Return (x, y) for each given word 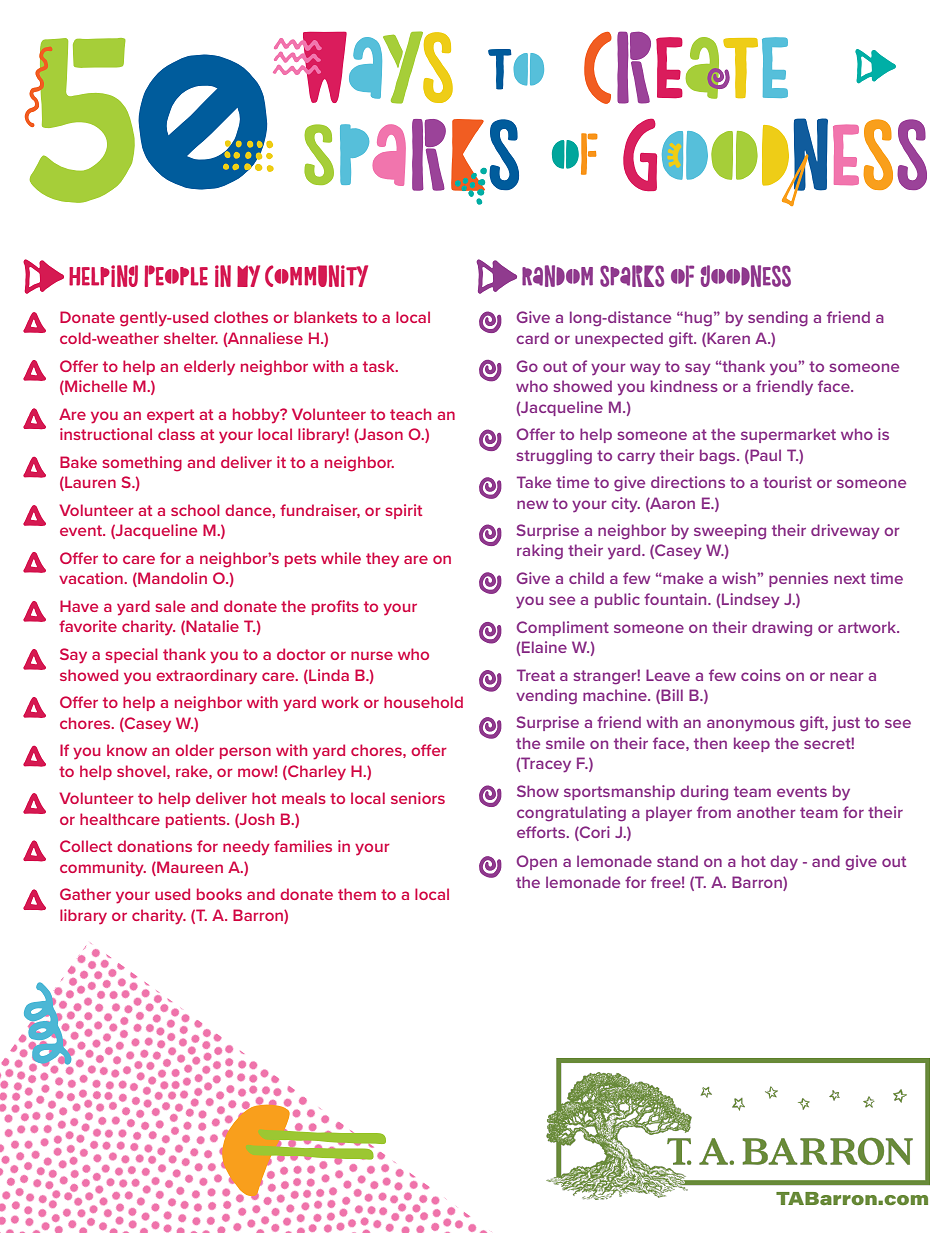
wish (740, 578)
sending (778, 319)
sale (170, 606)
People (176, 276)
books (219, 894)
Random (557, 276)
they (382, 560)
